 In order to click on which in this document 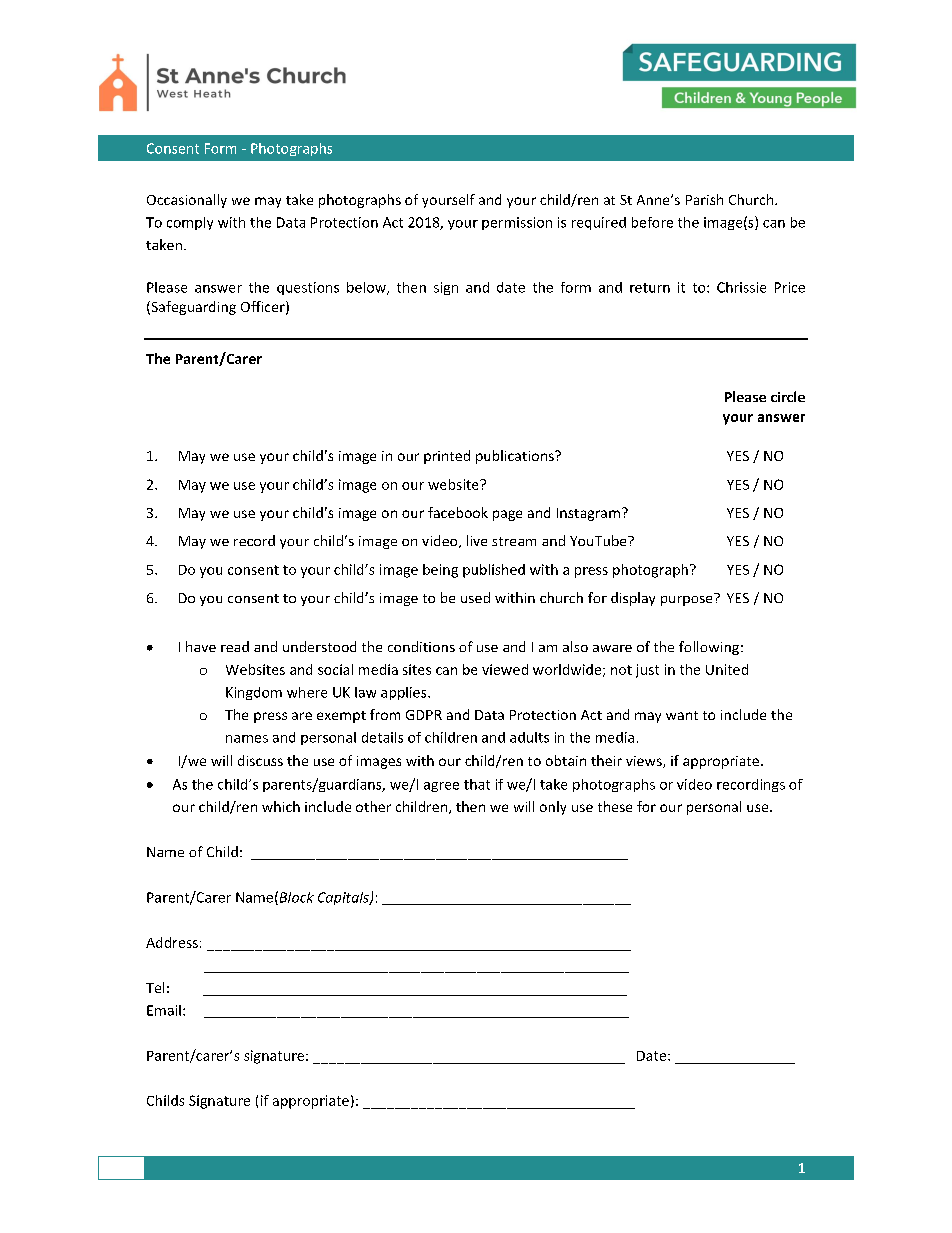, I will do `click(281, 806)`.
